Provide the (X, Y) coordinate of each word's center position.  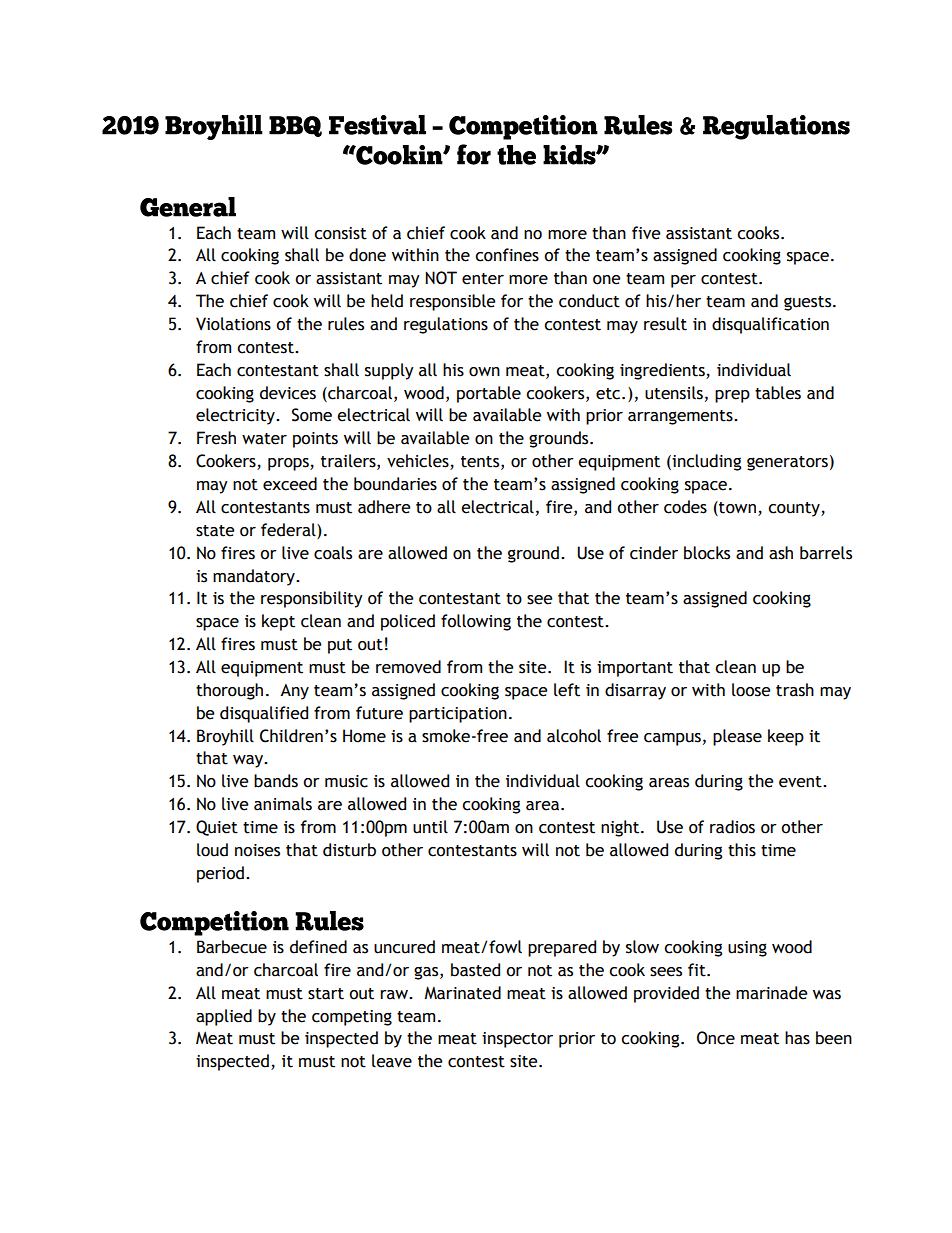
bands (276, 781)
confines (507, 255)
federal (289, 530)
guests (809, 303)
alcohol (574, 736)
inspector (517, 1040)
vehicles (419, 462)
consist (340, 233)
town (736, 508)
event (801, 782)
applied (224, 1017)
